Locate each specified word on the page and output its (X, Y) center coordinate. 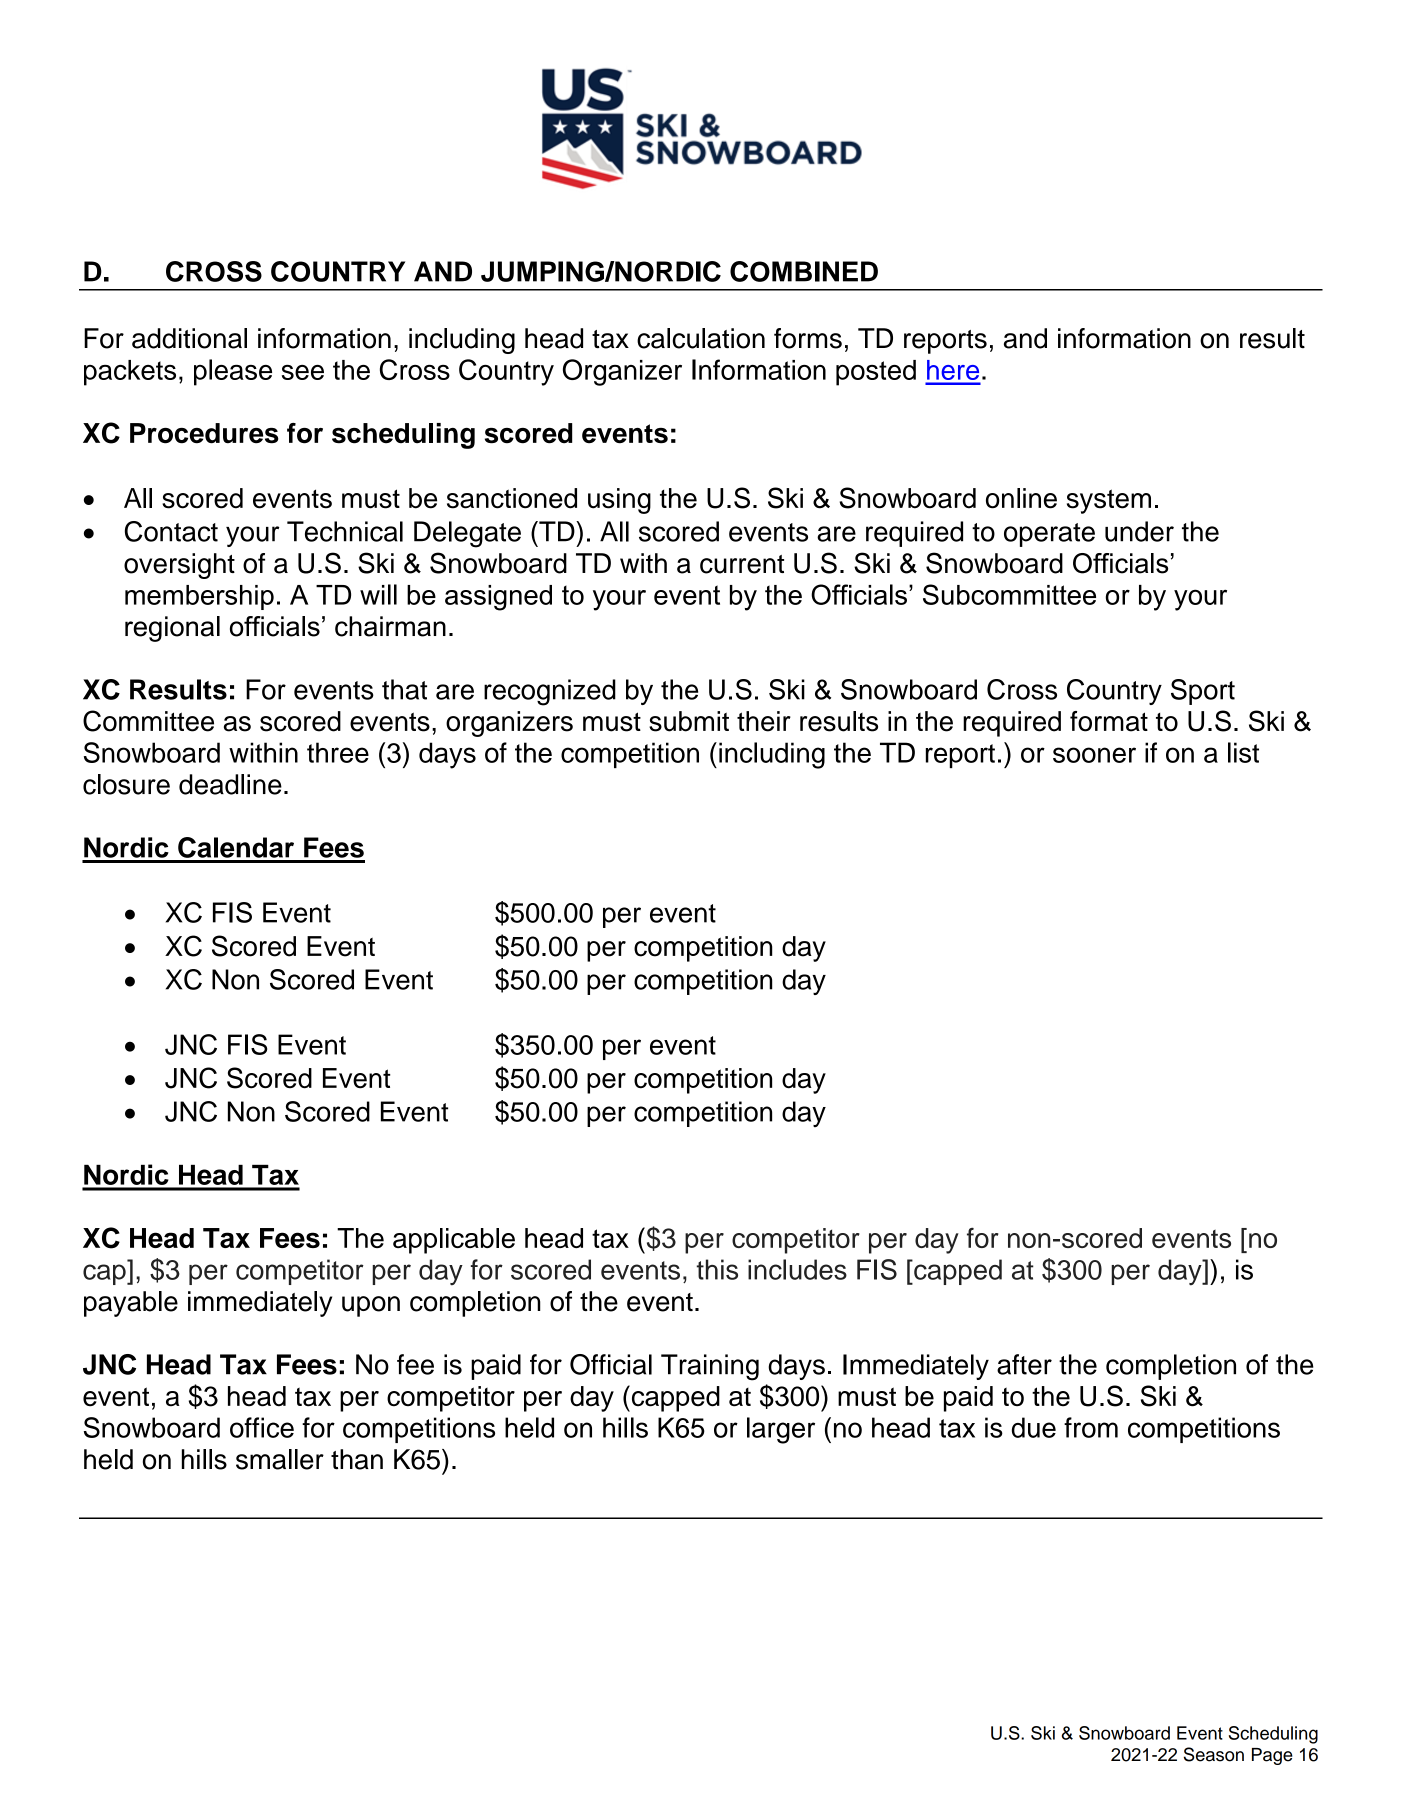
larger (781, 1430)
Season (1214, 1754)
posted (876, 373)
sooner (1094, 755)
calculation (701, 338)
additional (189, 338)
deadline (230, 784)
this (717, 1269)
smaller (280, 1459)
